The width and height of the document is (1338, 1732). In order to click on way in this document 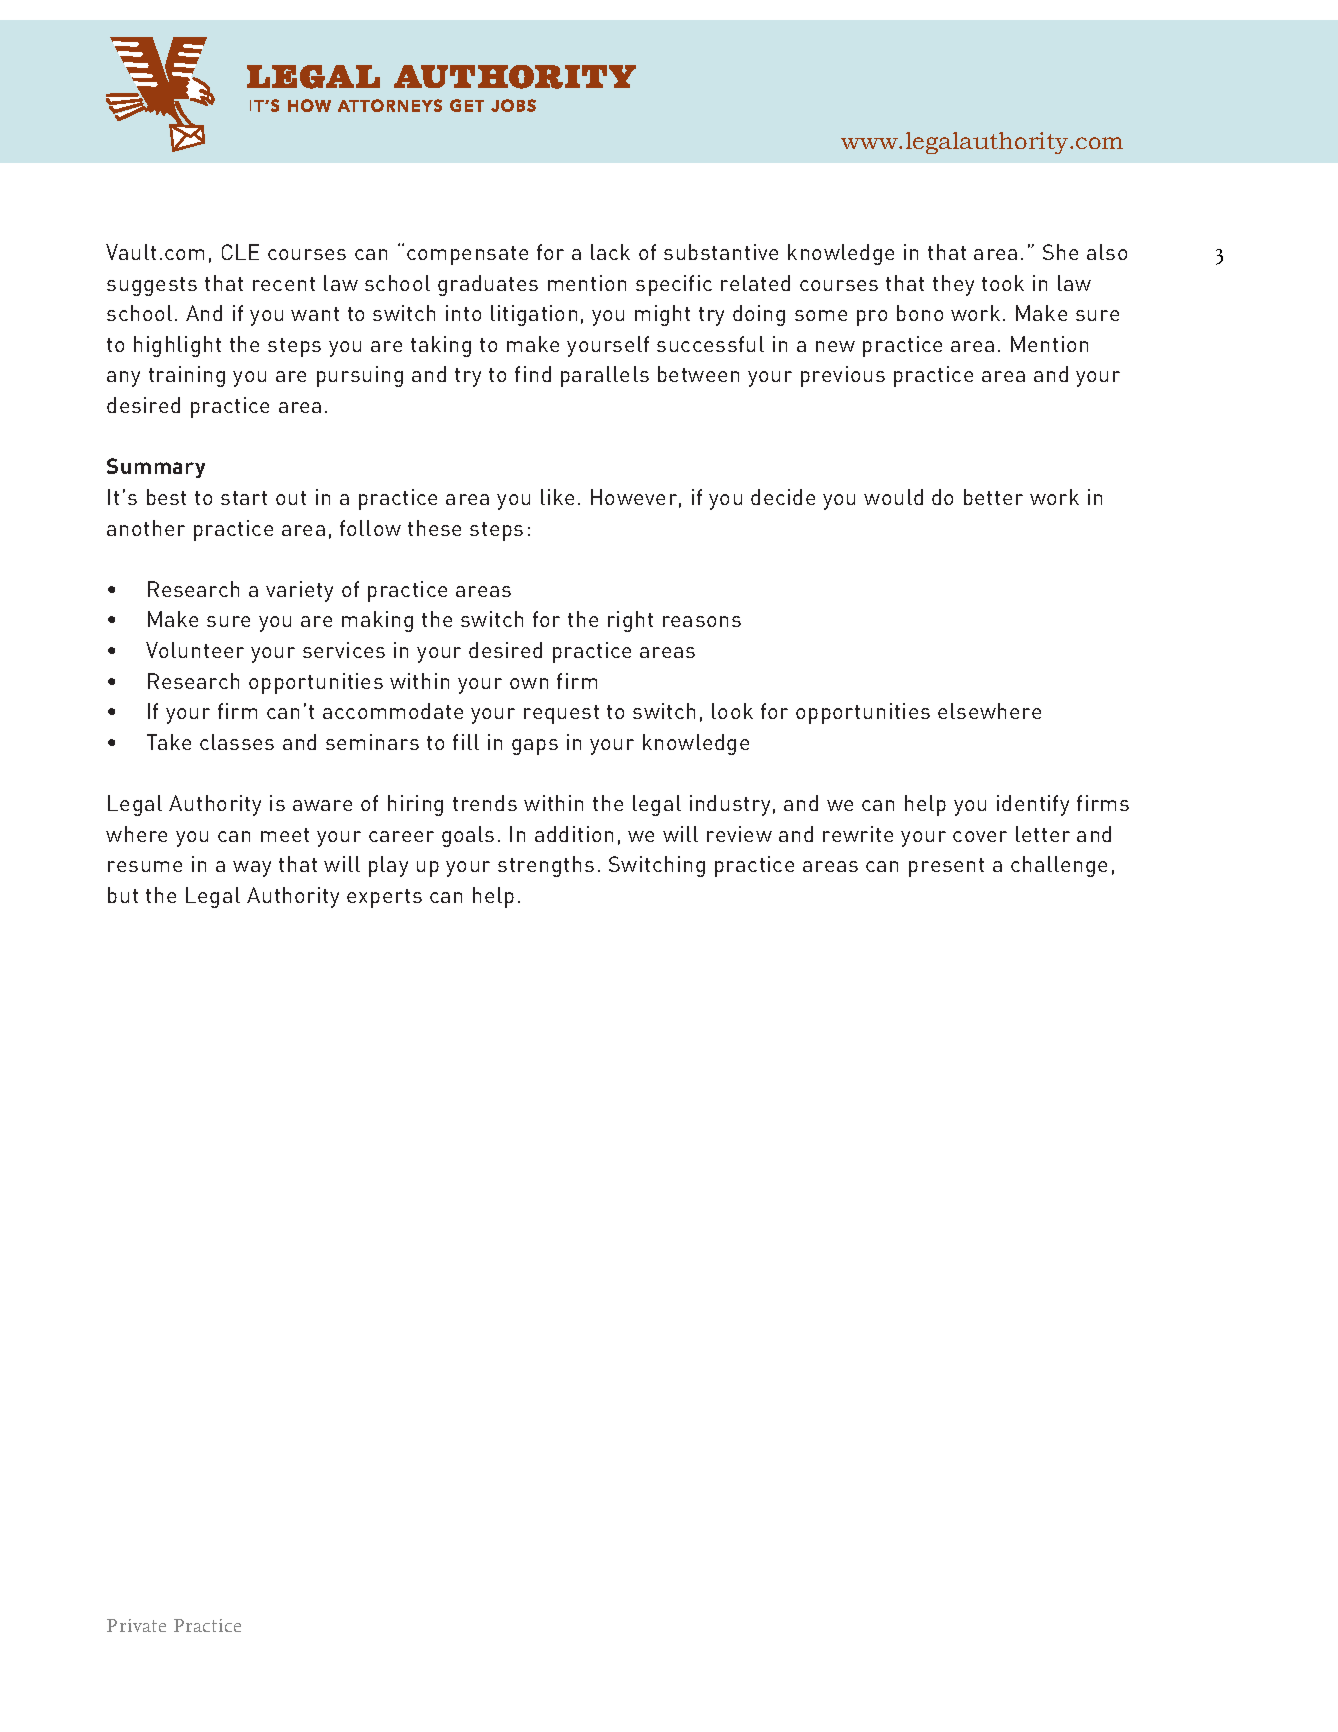, I will do `click(252, 869)`.
